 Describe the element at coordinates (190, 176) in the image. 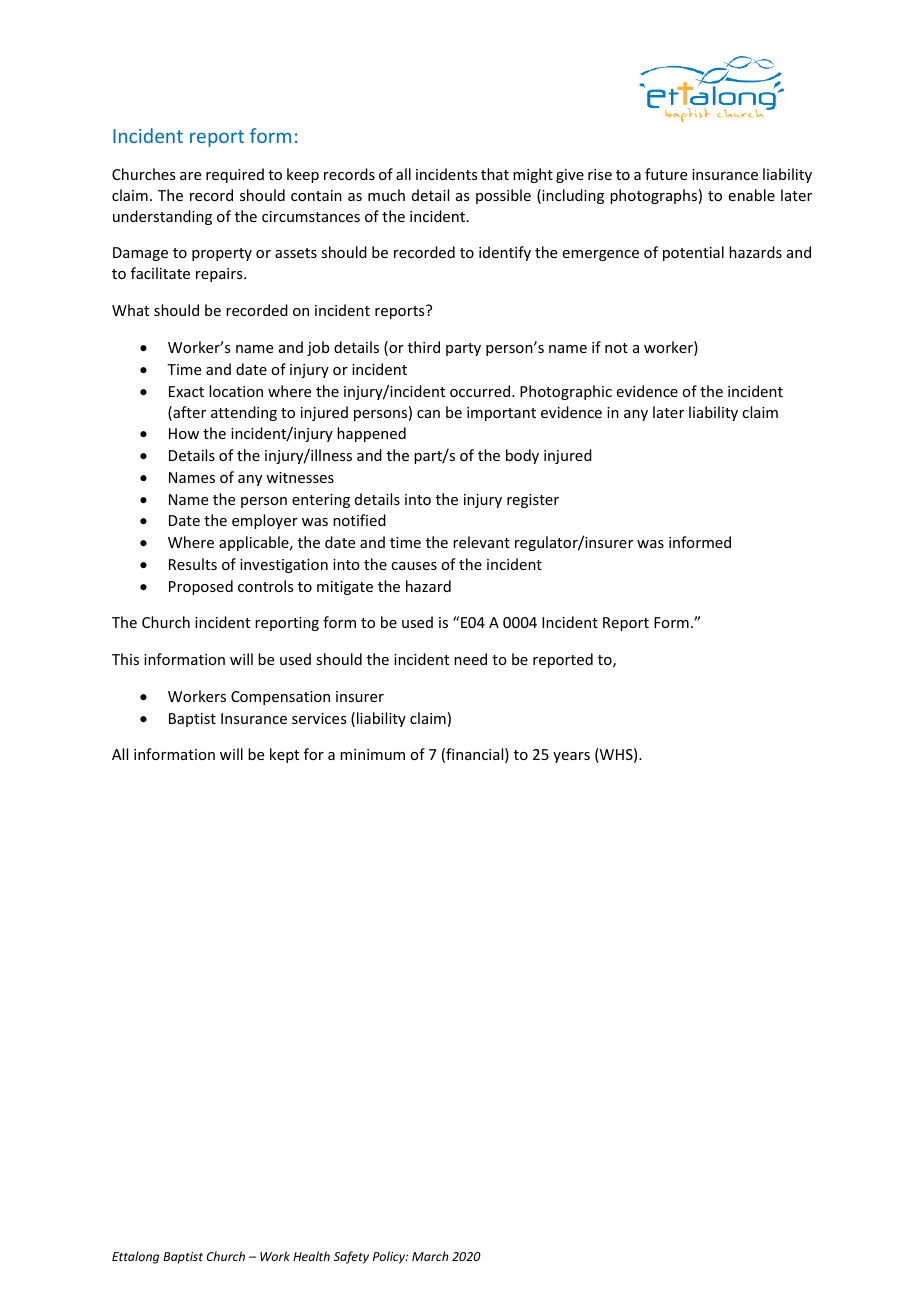

I see `are` at that location.
